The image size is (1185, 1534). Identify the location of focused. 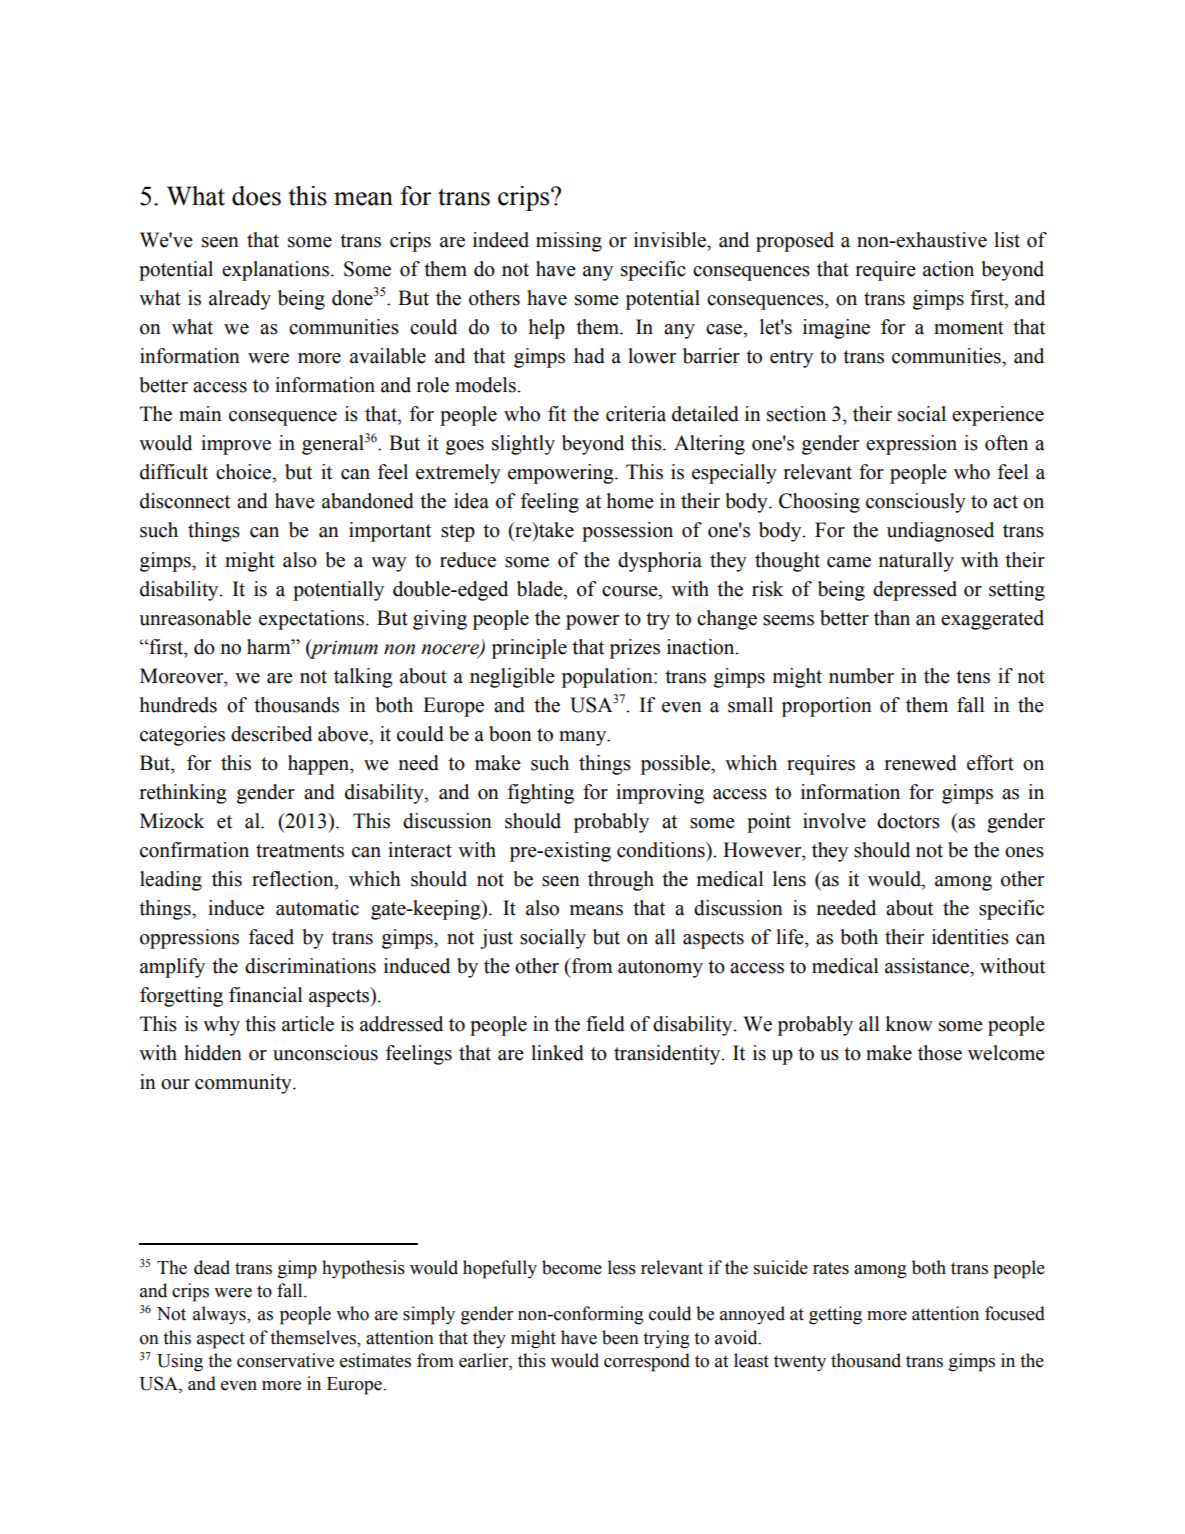
(1015, 1313).
